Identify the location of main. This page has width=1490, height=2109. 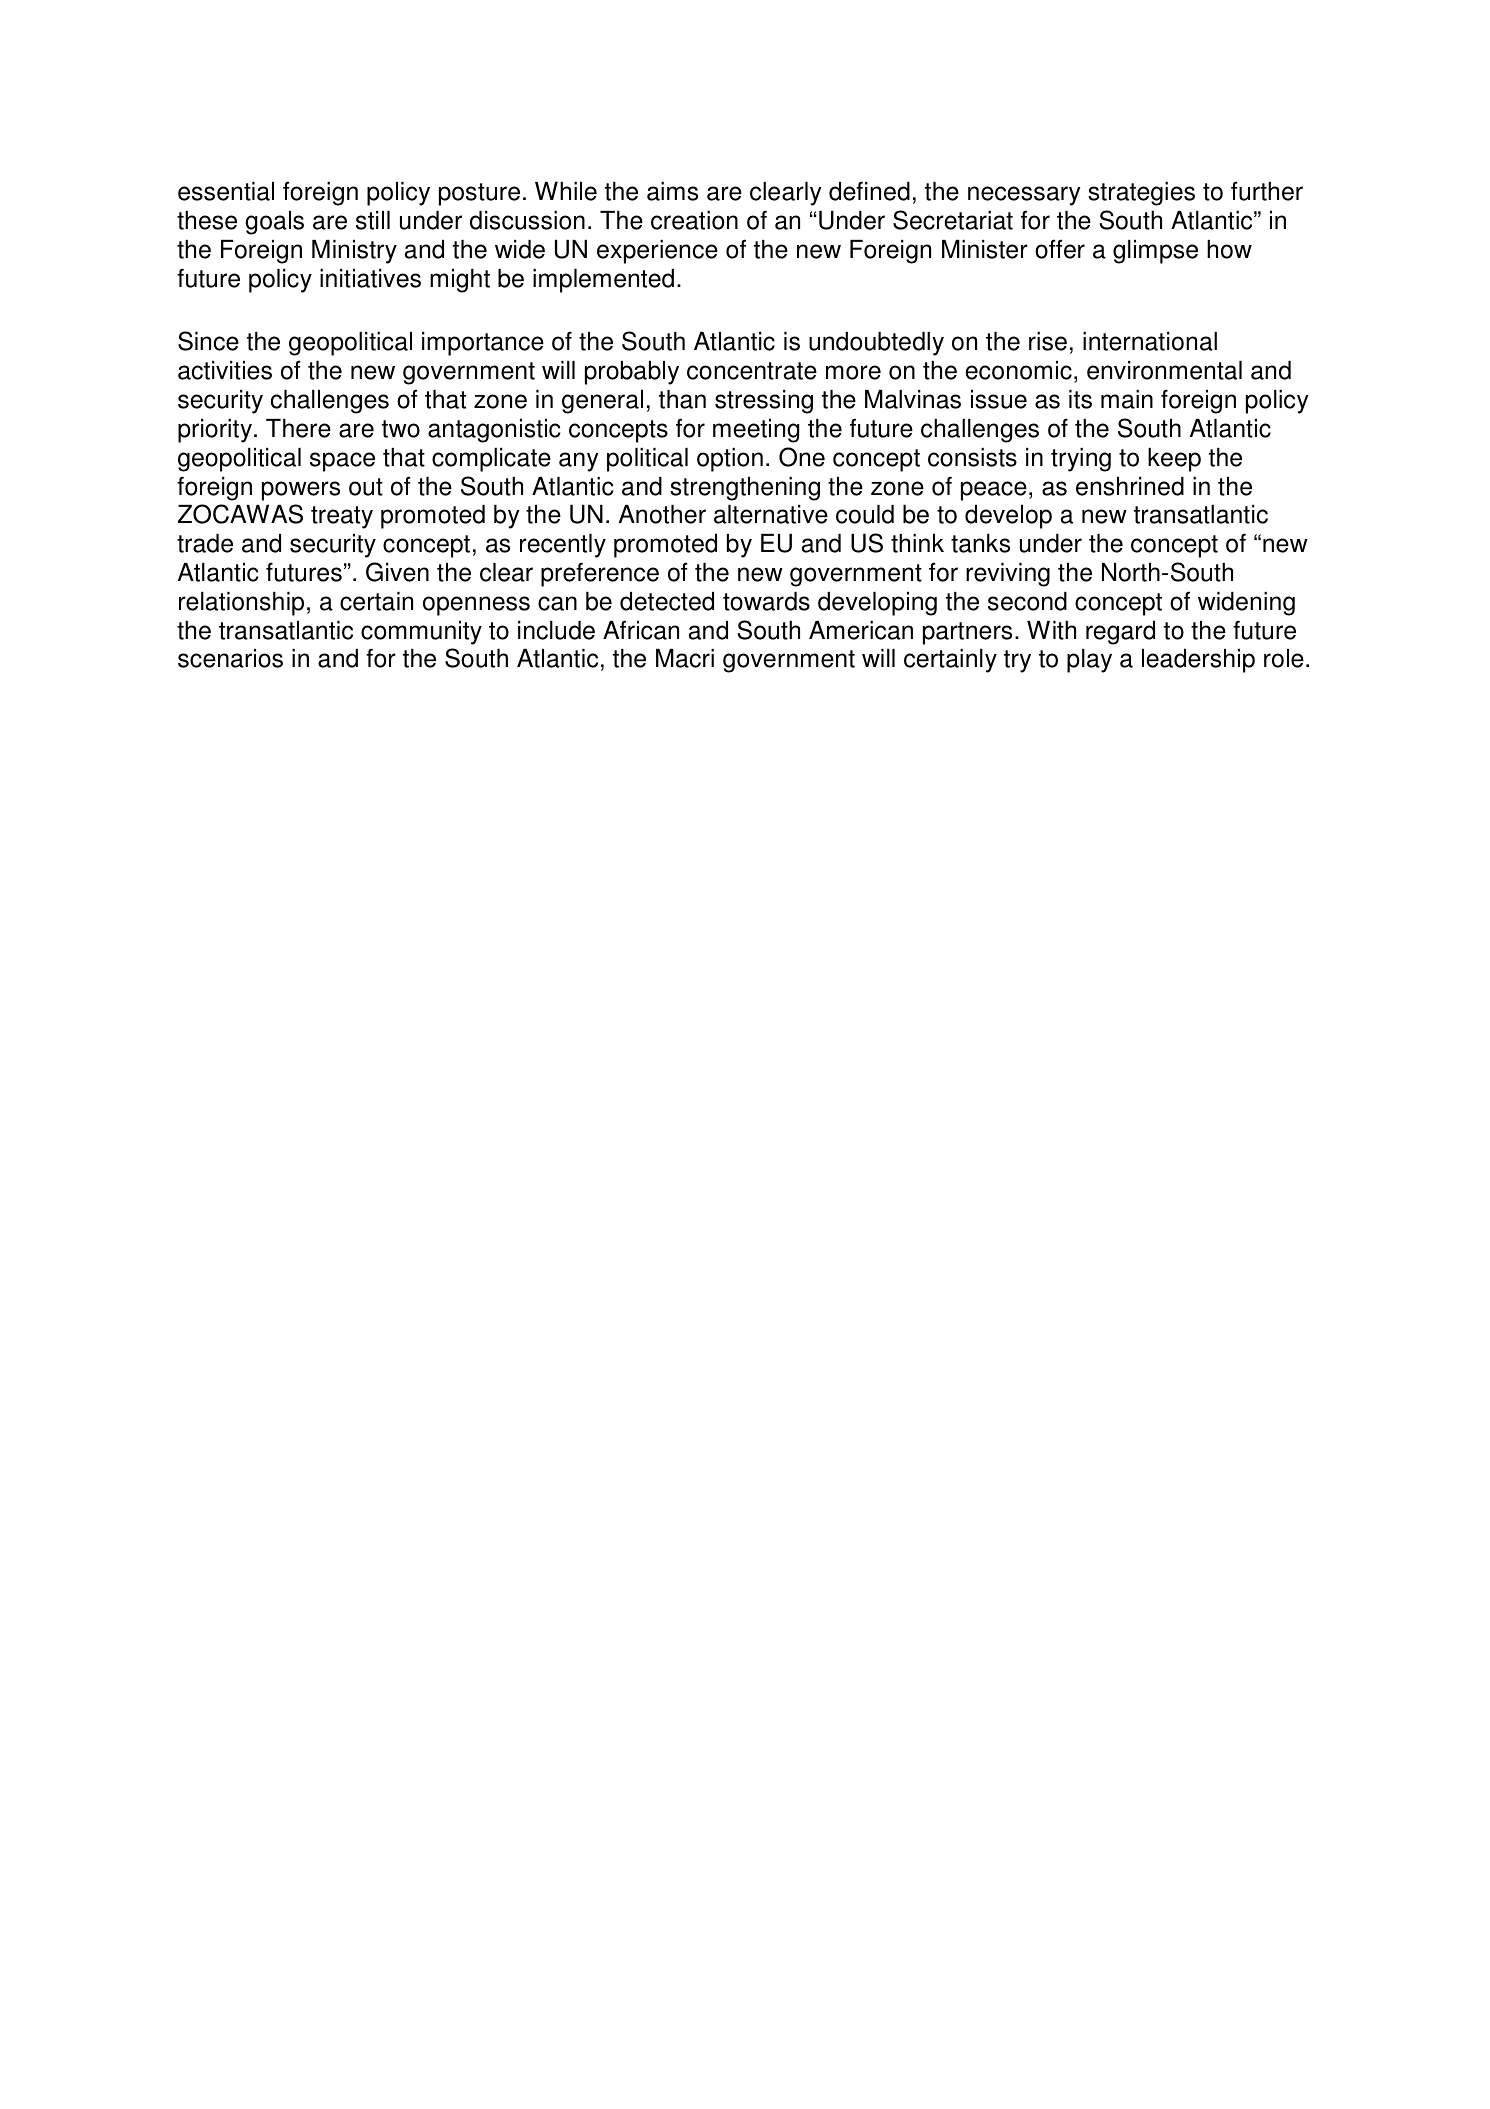
(1127, 399).
